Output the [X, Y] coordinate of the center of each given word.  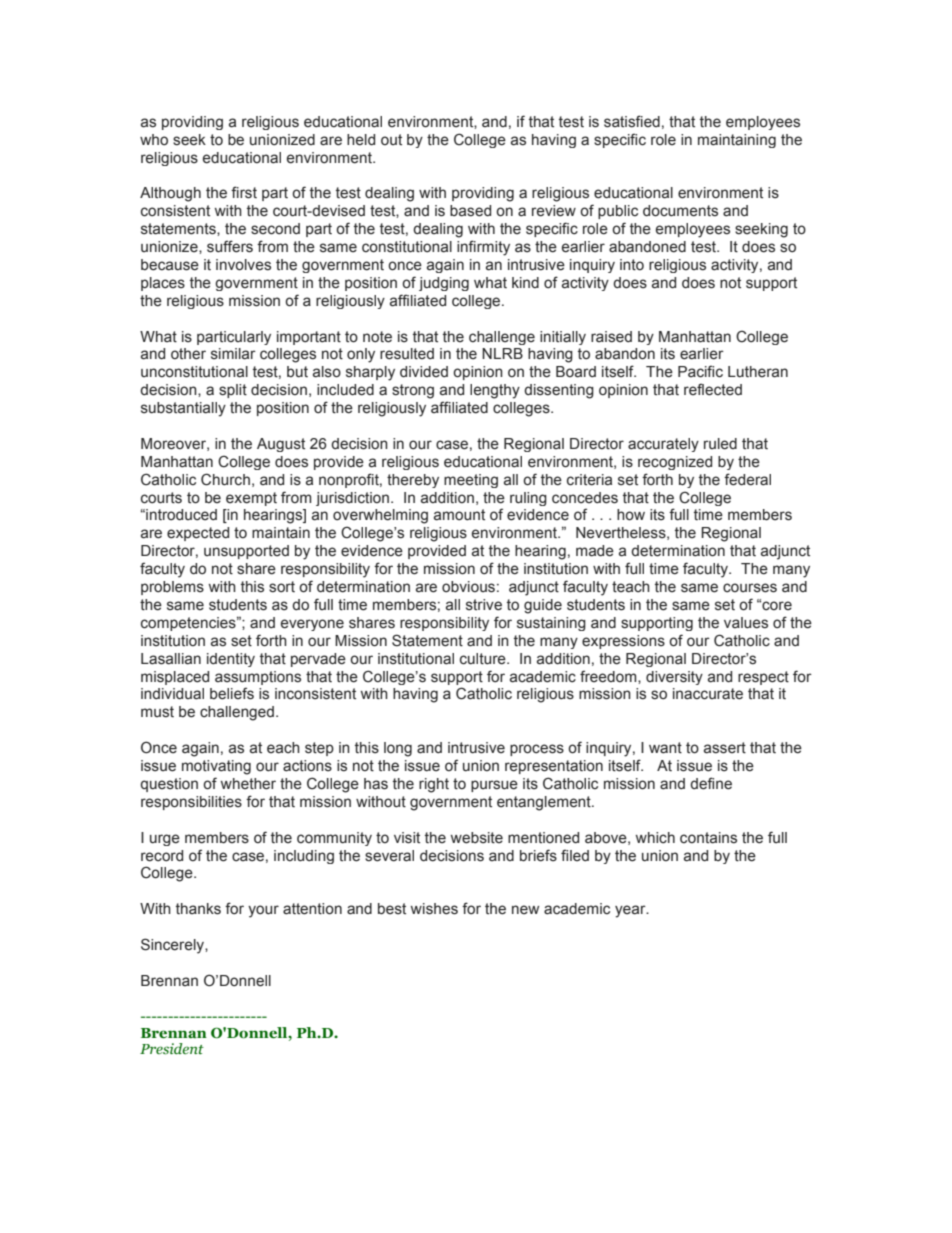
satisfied [632, 121]
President [172, 1049]
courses [750, 588]
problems [172, 588]
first [244, 192]
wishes [434, 909]
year [631, 911]
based [470, 211]
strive [484, 605]
